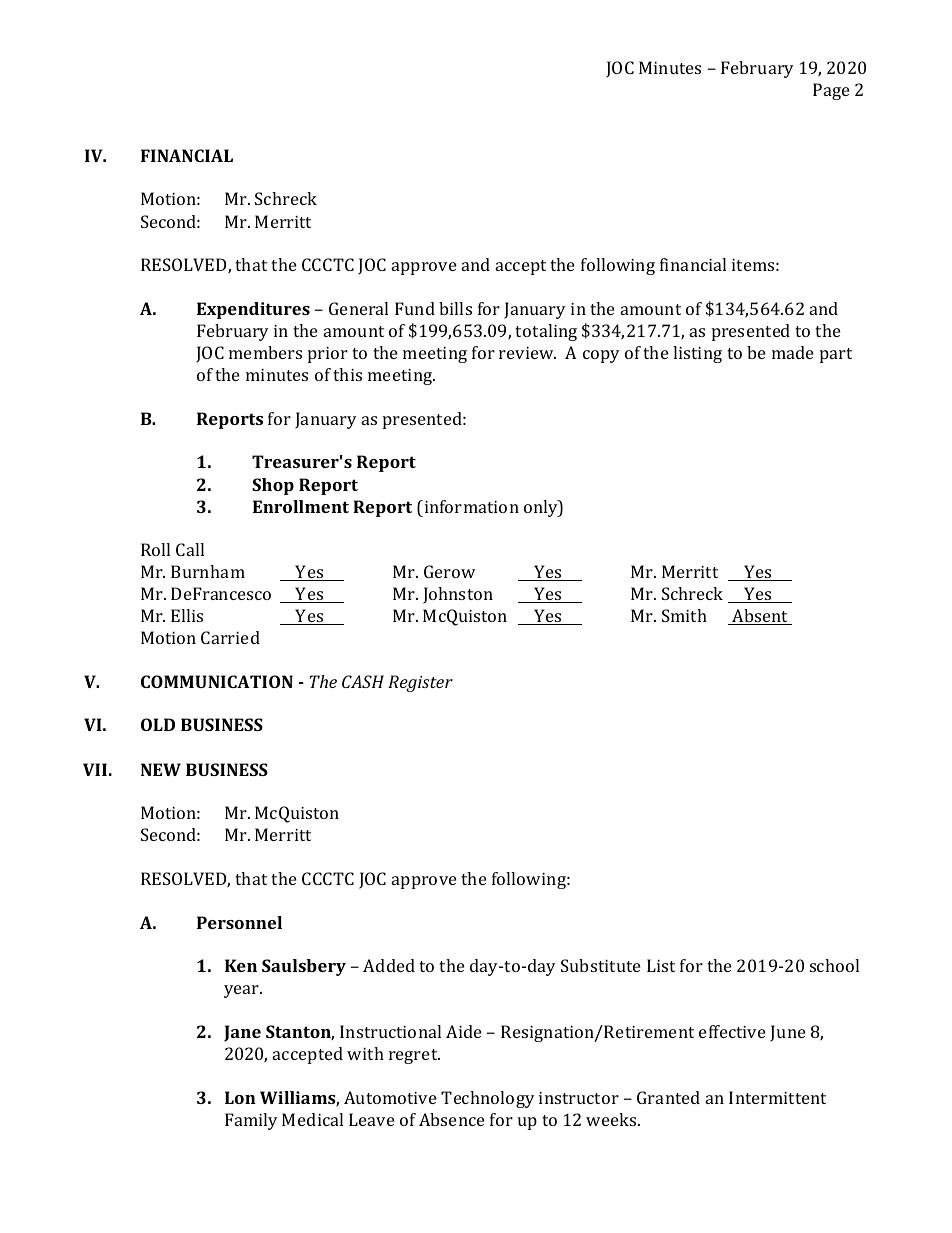 The width and height of the document is (952, 1233). What do you see at coordinates (831, 91) in the document?
I see `Page` at bounding box center [831, 91].
